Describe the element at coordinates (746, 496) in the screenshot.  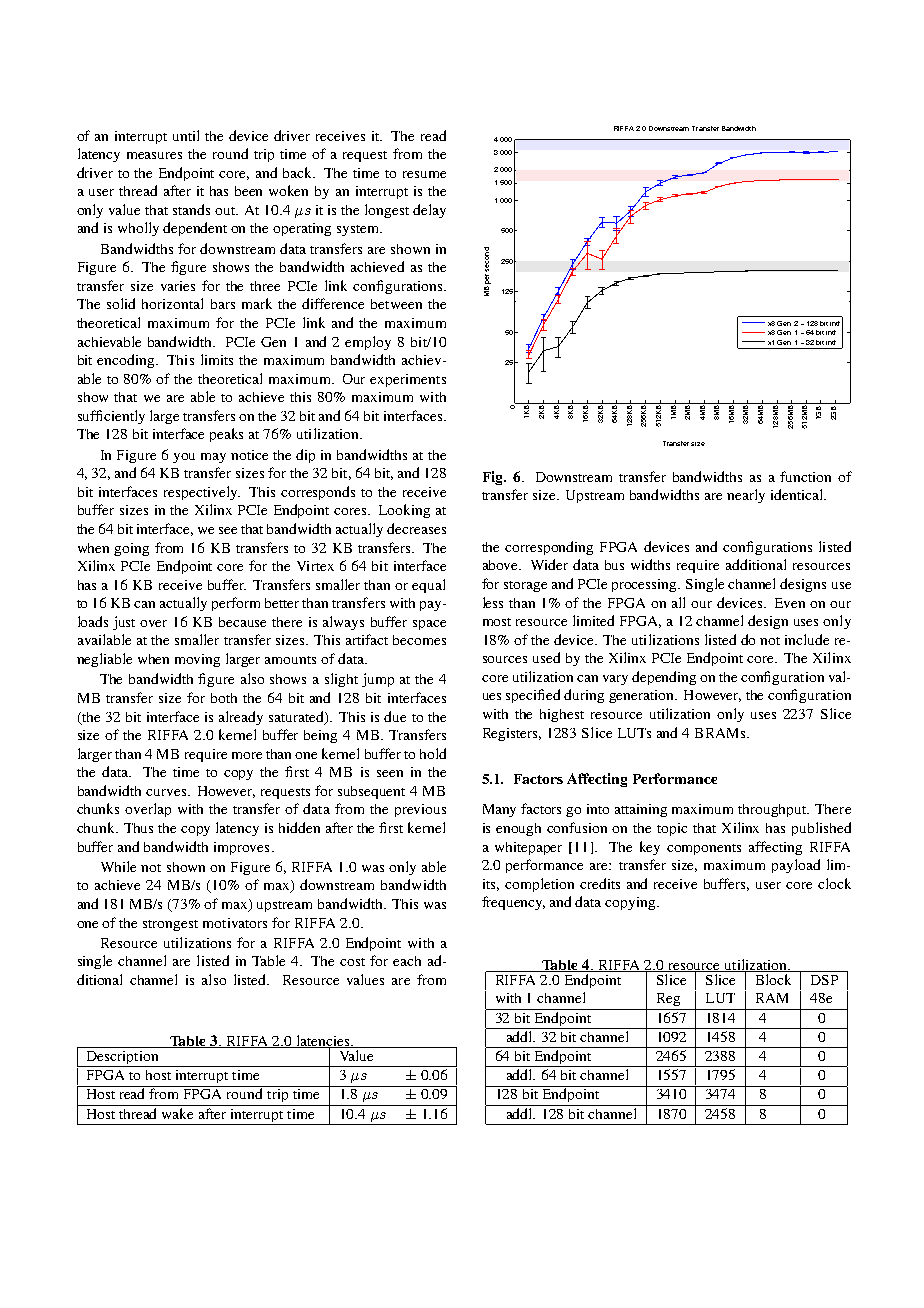
I see `nearly` at that location.
